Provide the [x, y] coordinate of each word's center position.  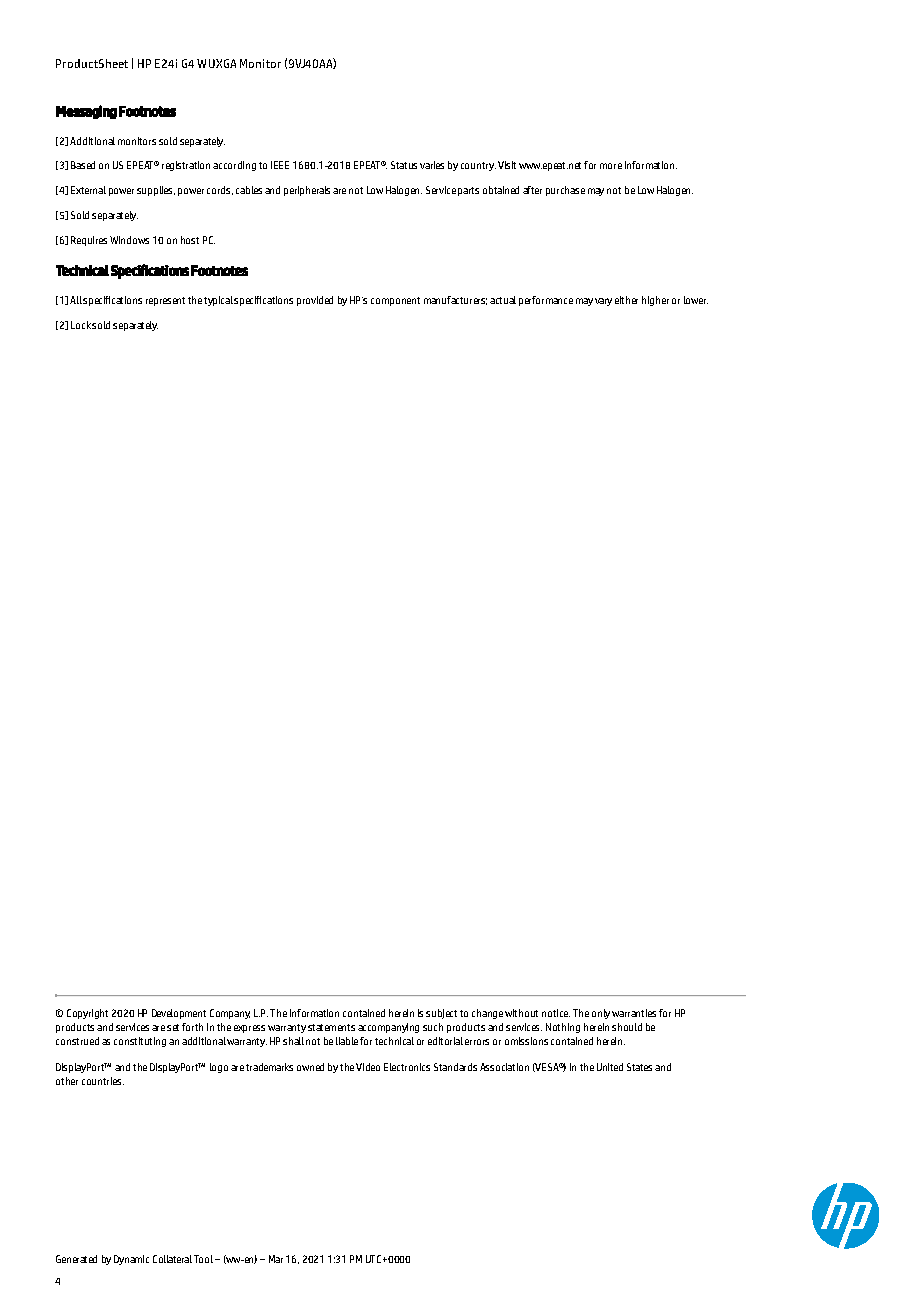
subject [441, 1014]
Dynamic [131, 1260]
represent [165, 301]
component [395, 301]
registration [186, 166]
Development [179, 1014]
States [639, 1067]
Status [404, 165]
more [611, 166]
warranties [634, 1013]
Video [368, 1067]
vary [603, 302]
